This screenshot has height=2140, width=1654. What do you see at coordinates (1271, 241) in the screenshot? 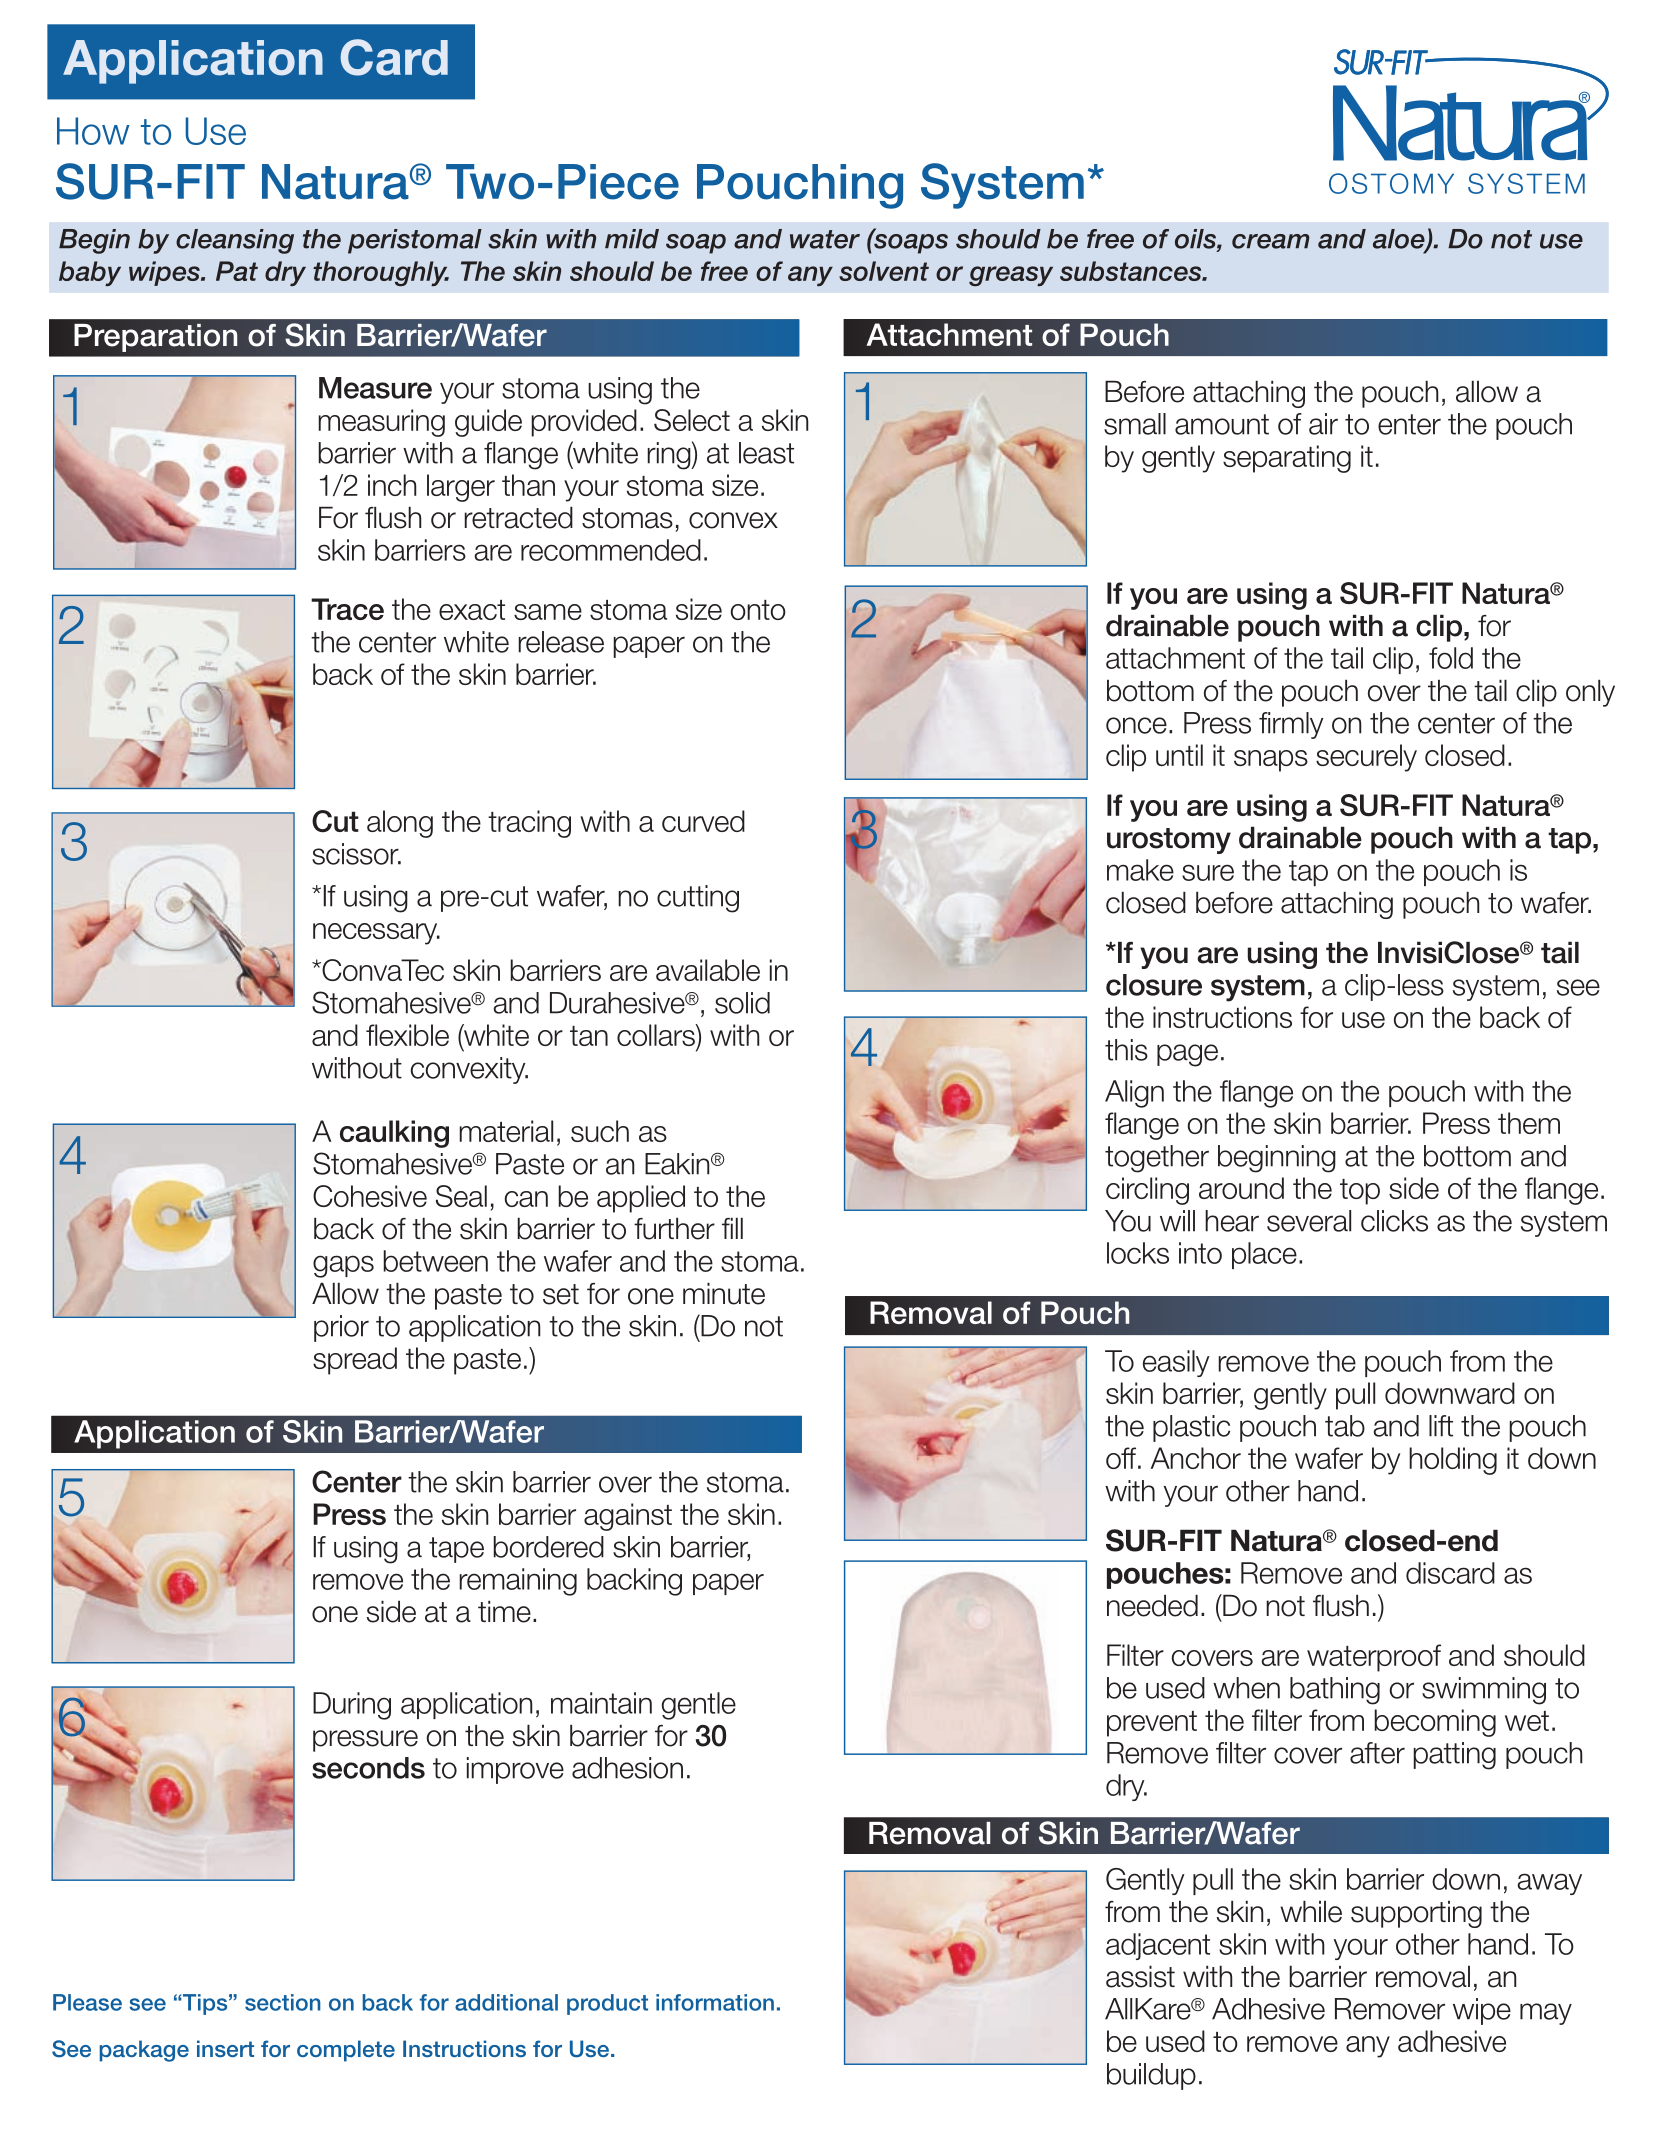
I see `cream` at bounding box center [1271, 241].
